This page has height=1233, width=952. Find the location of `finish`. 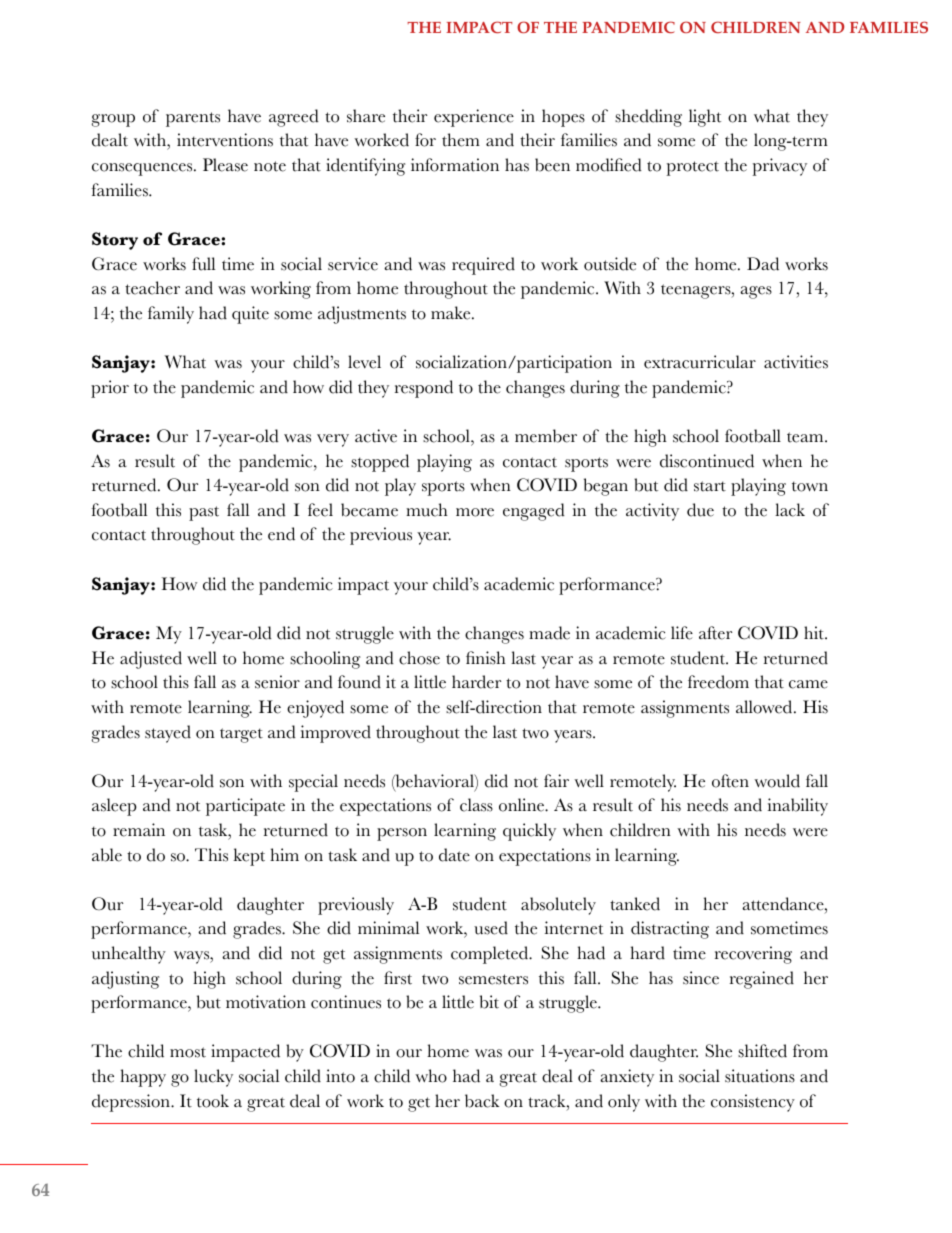

finish is located at coordinates (486, 658).
